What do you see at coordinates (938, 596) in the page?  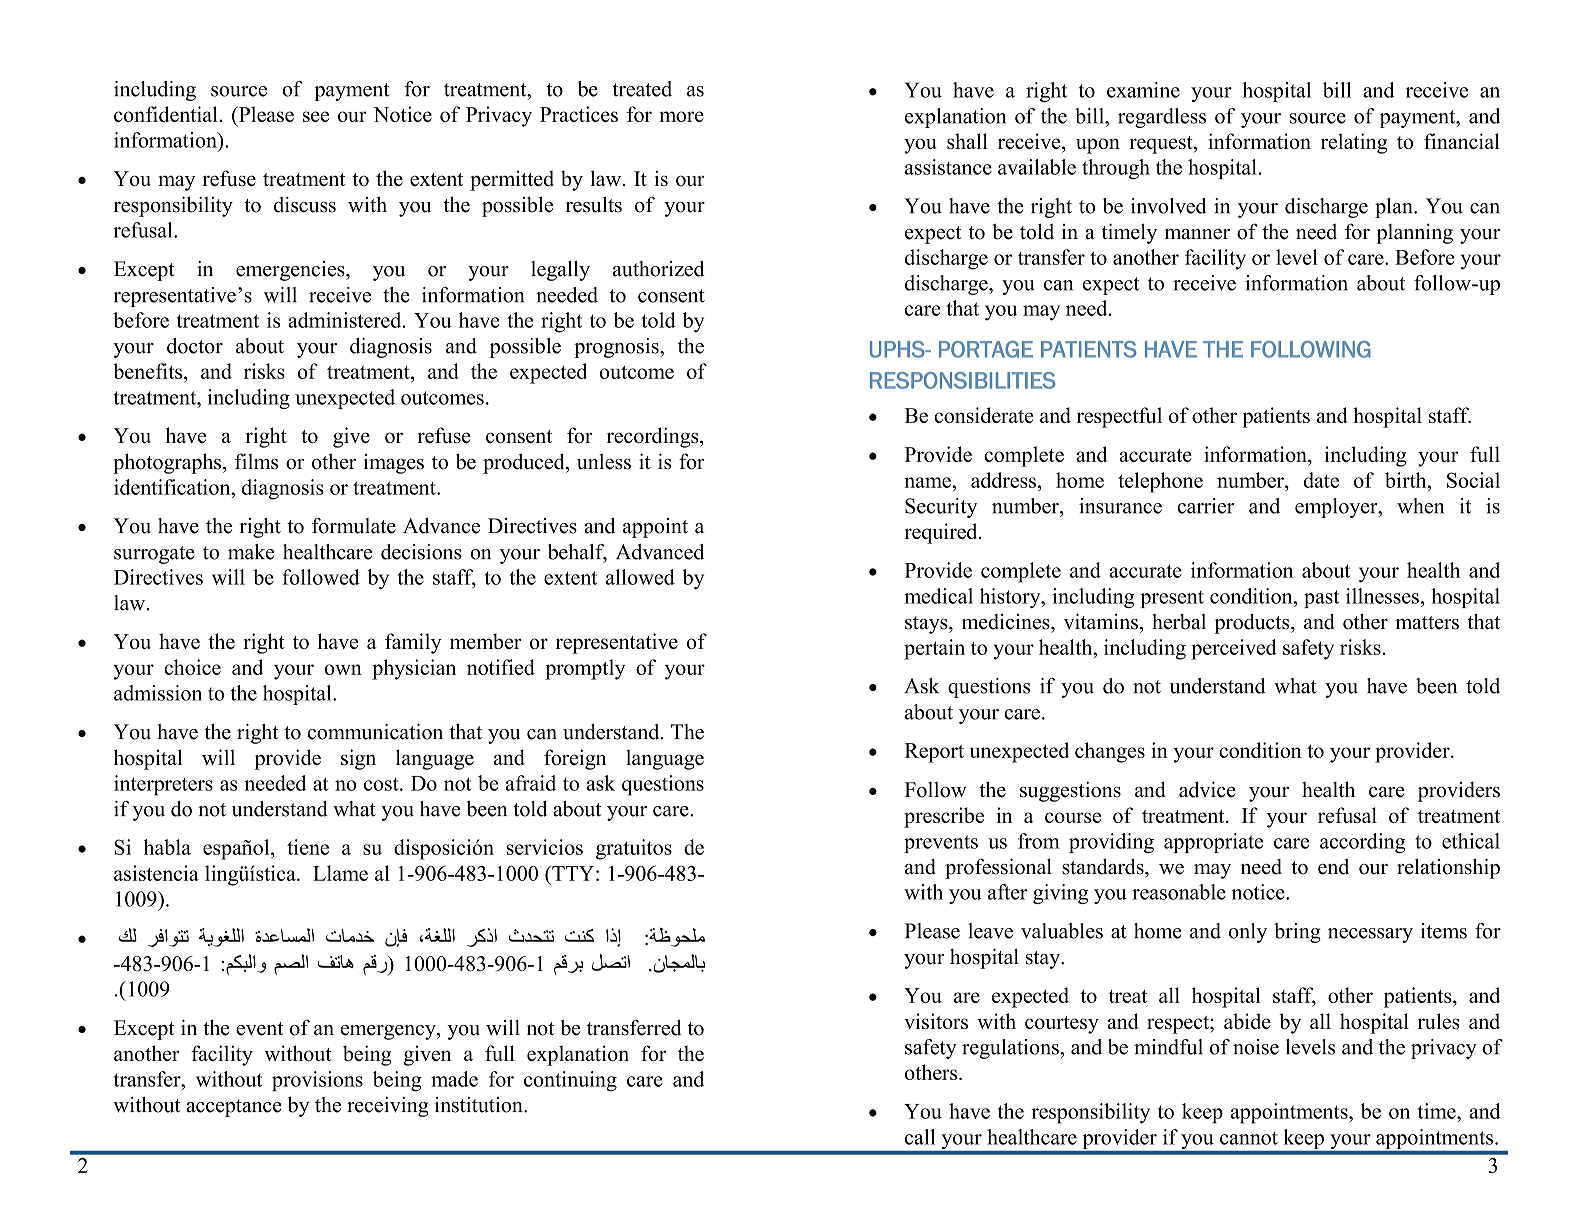 I see `medical` at bounding box center [938, 596].
